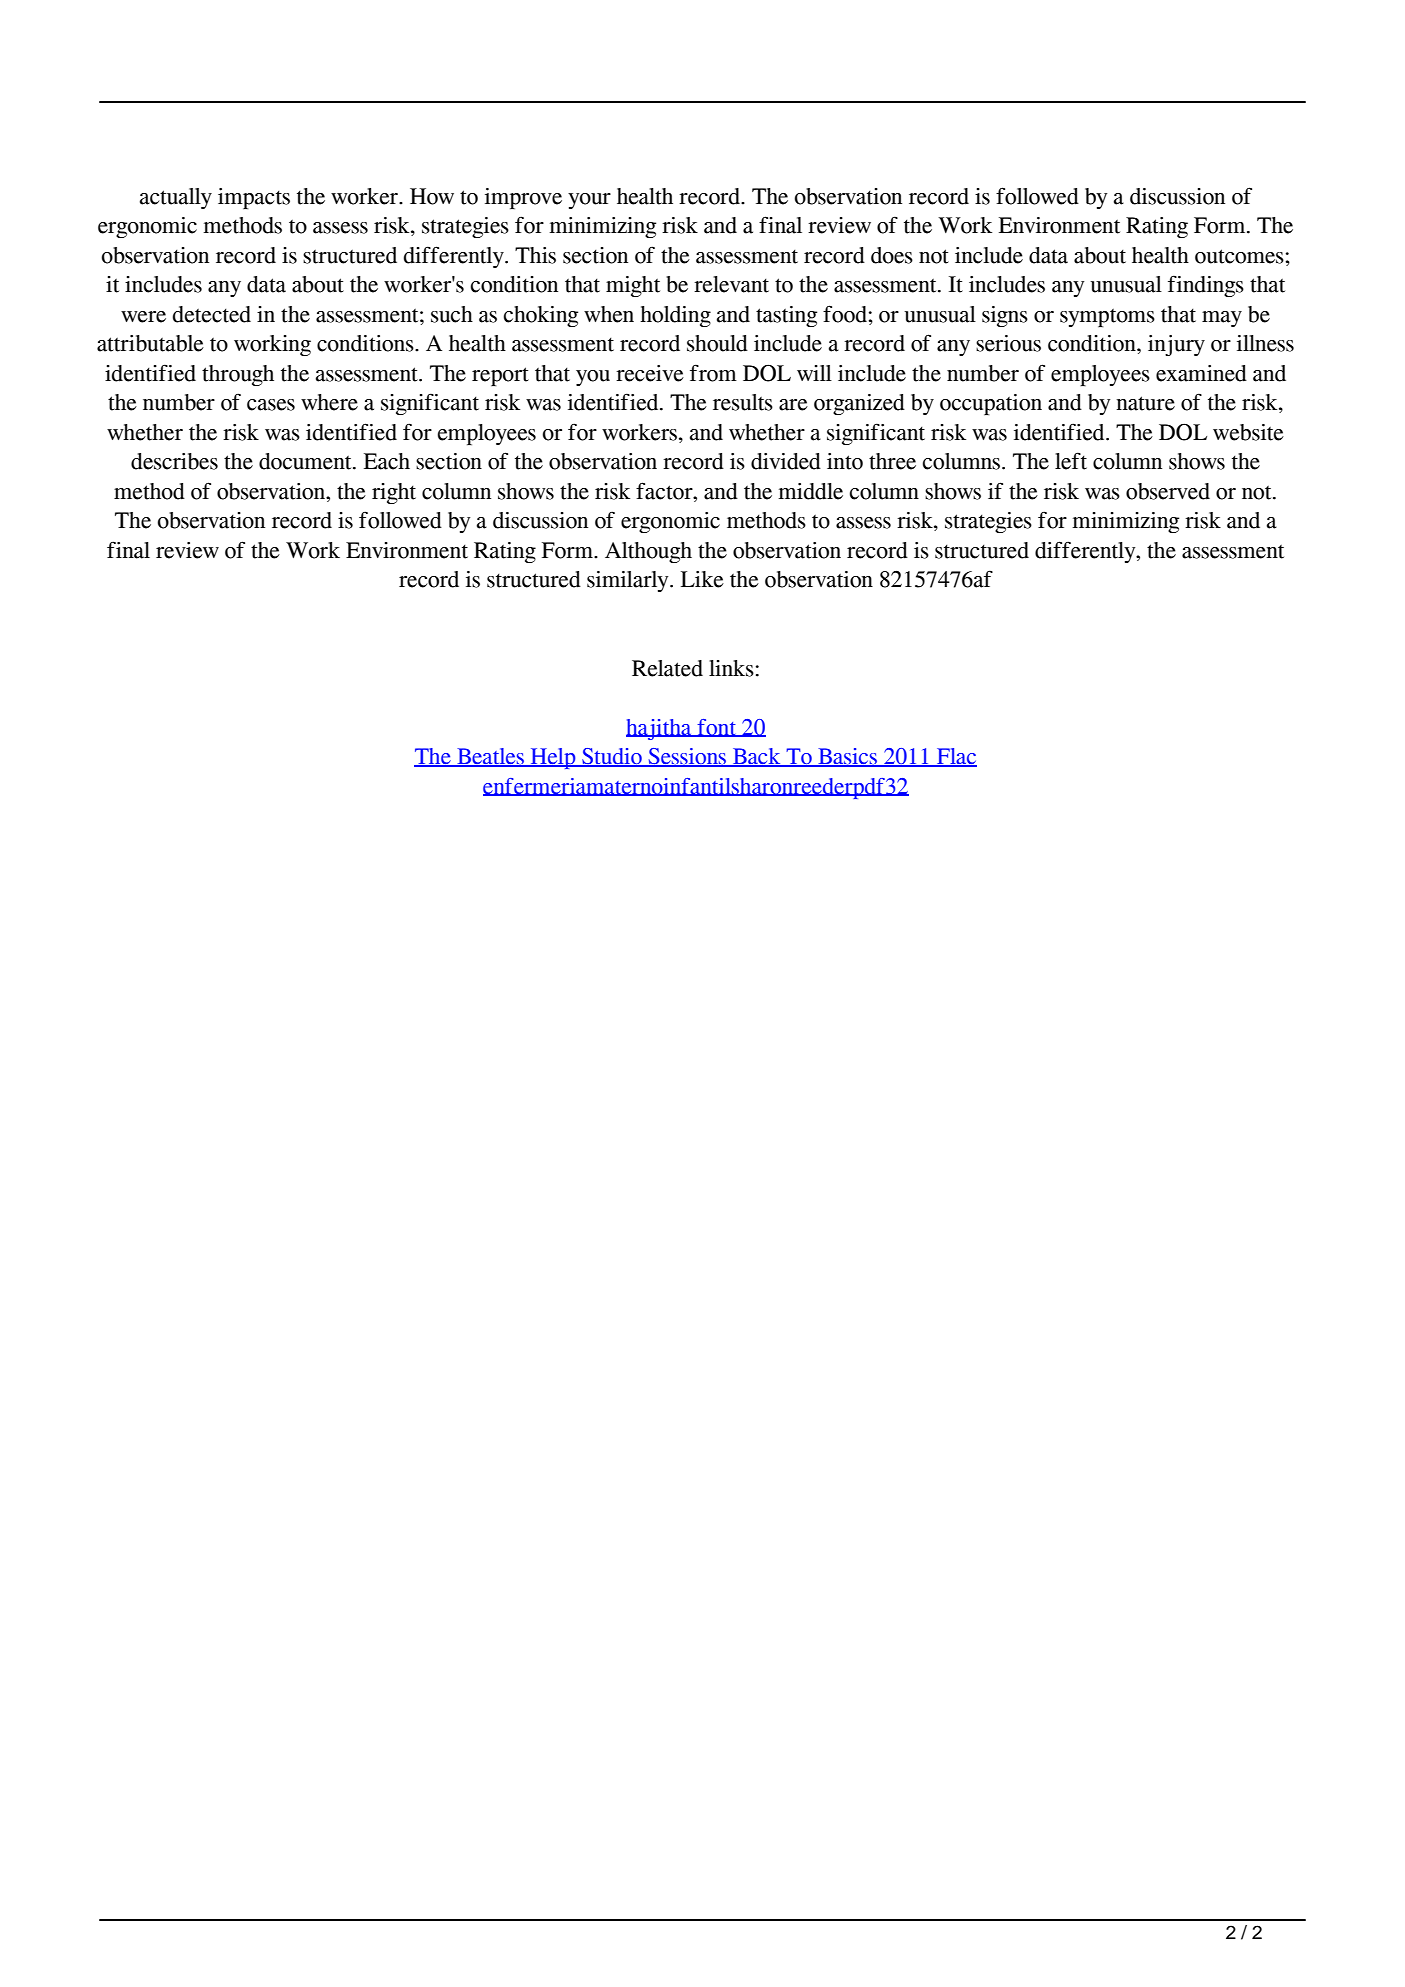 The height and width of the screenshot is (1987, 1405). Describe the element at coordinates (648, 552) in the screenshot. I see `Although` at that location.
